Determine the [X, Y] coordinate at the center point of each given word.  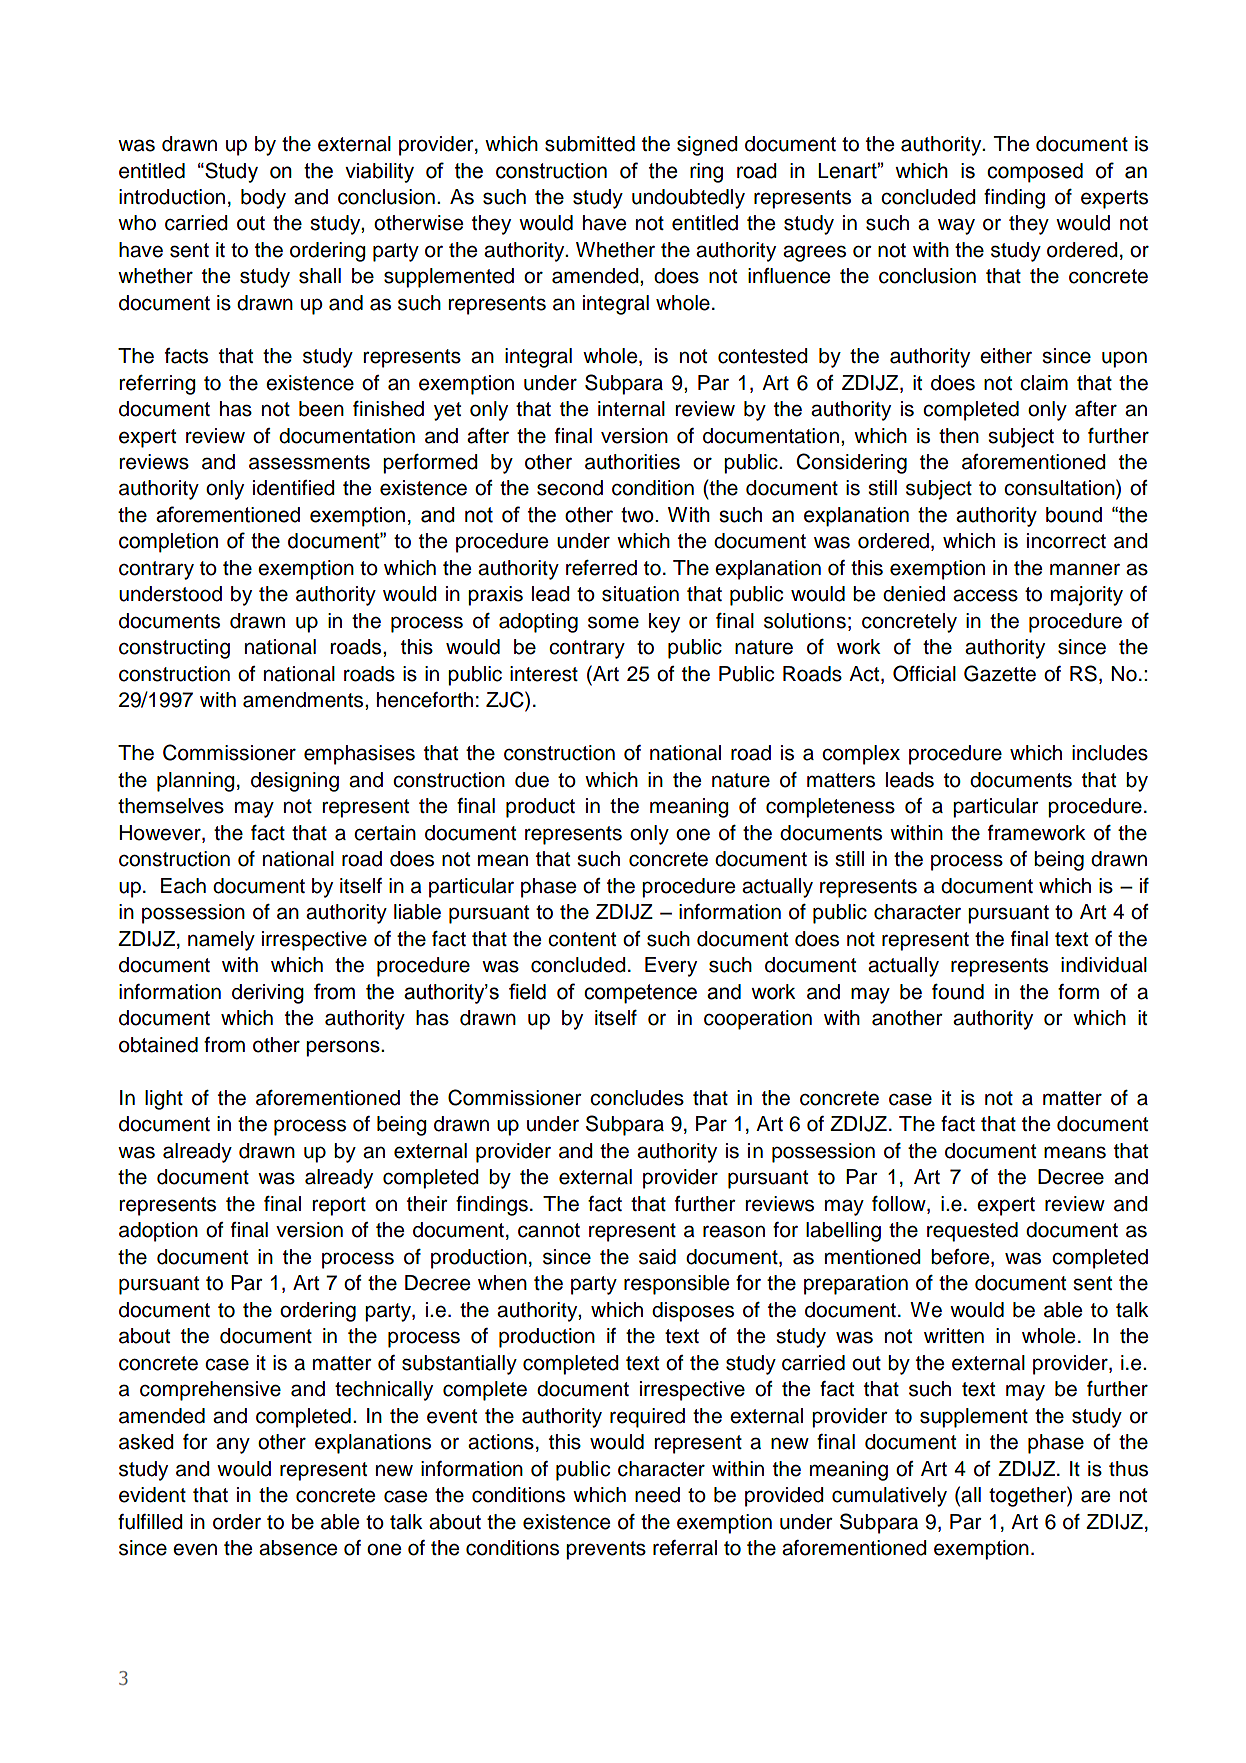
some [613, 622]
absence [298, 1548]
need [657, 1495]
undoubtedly [688, 199]
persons [344, 1048]
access [985, 595]
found [958, 992]
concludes [637, 1098]
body [263, 199]
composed [1035, 173]
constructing [174, 649]
